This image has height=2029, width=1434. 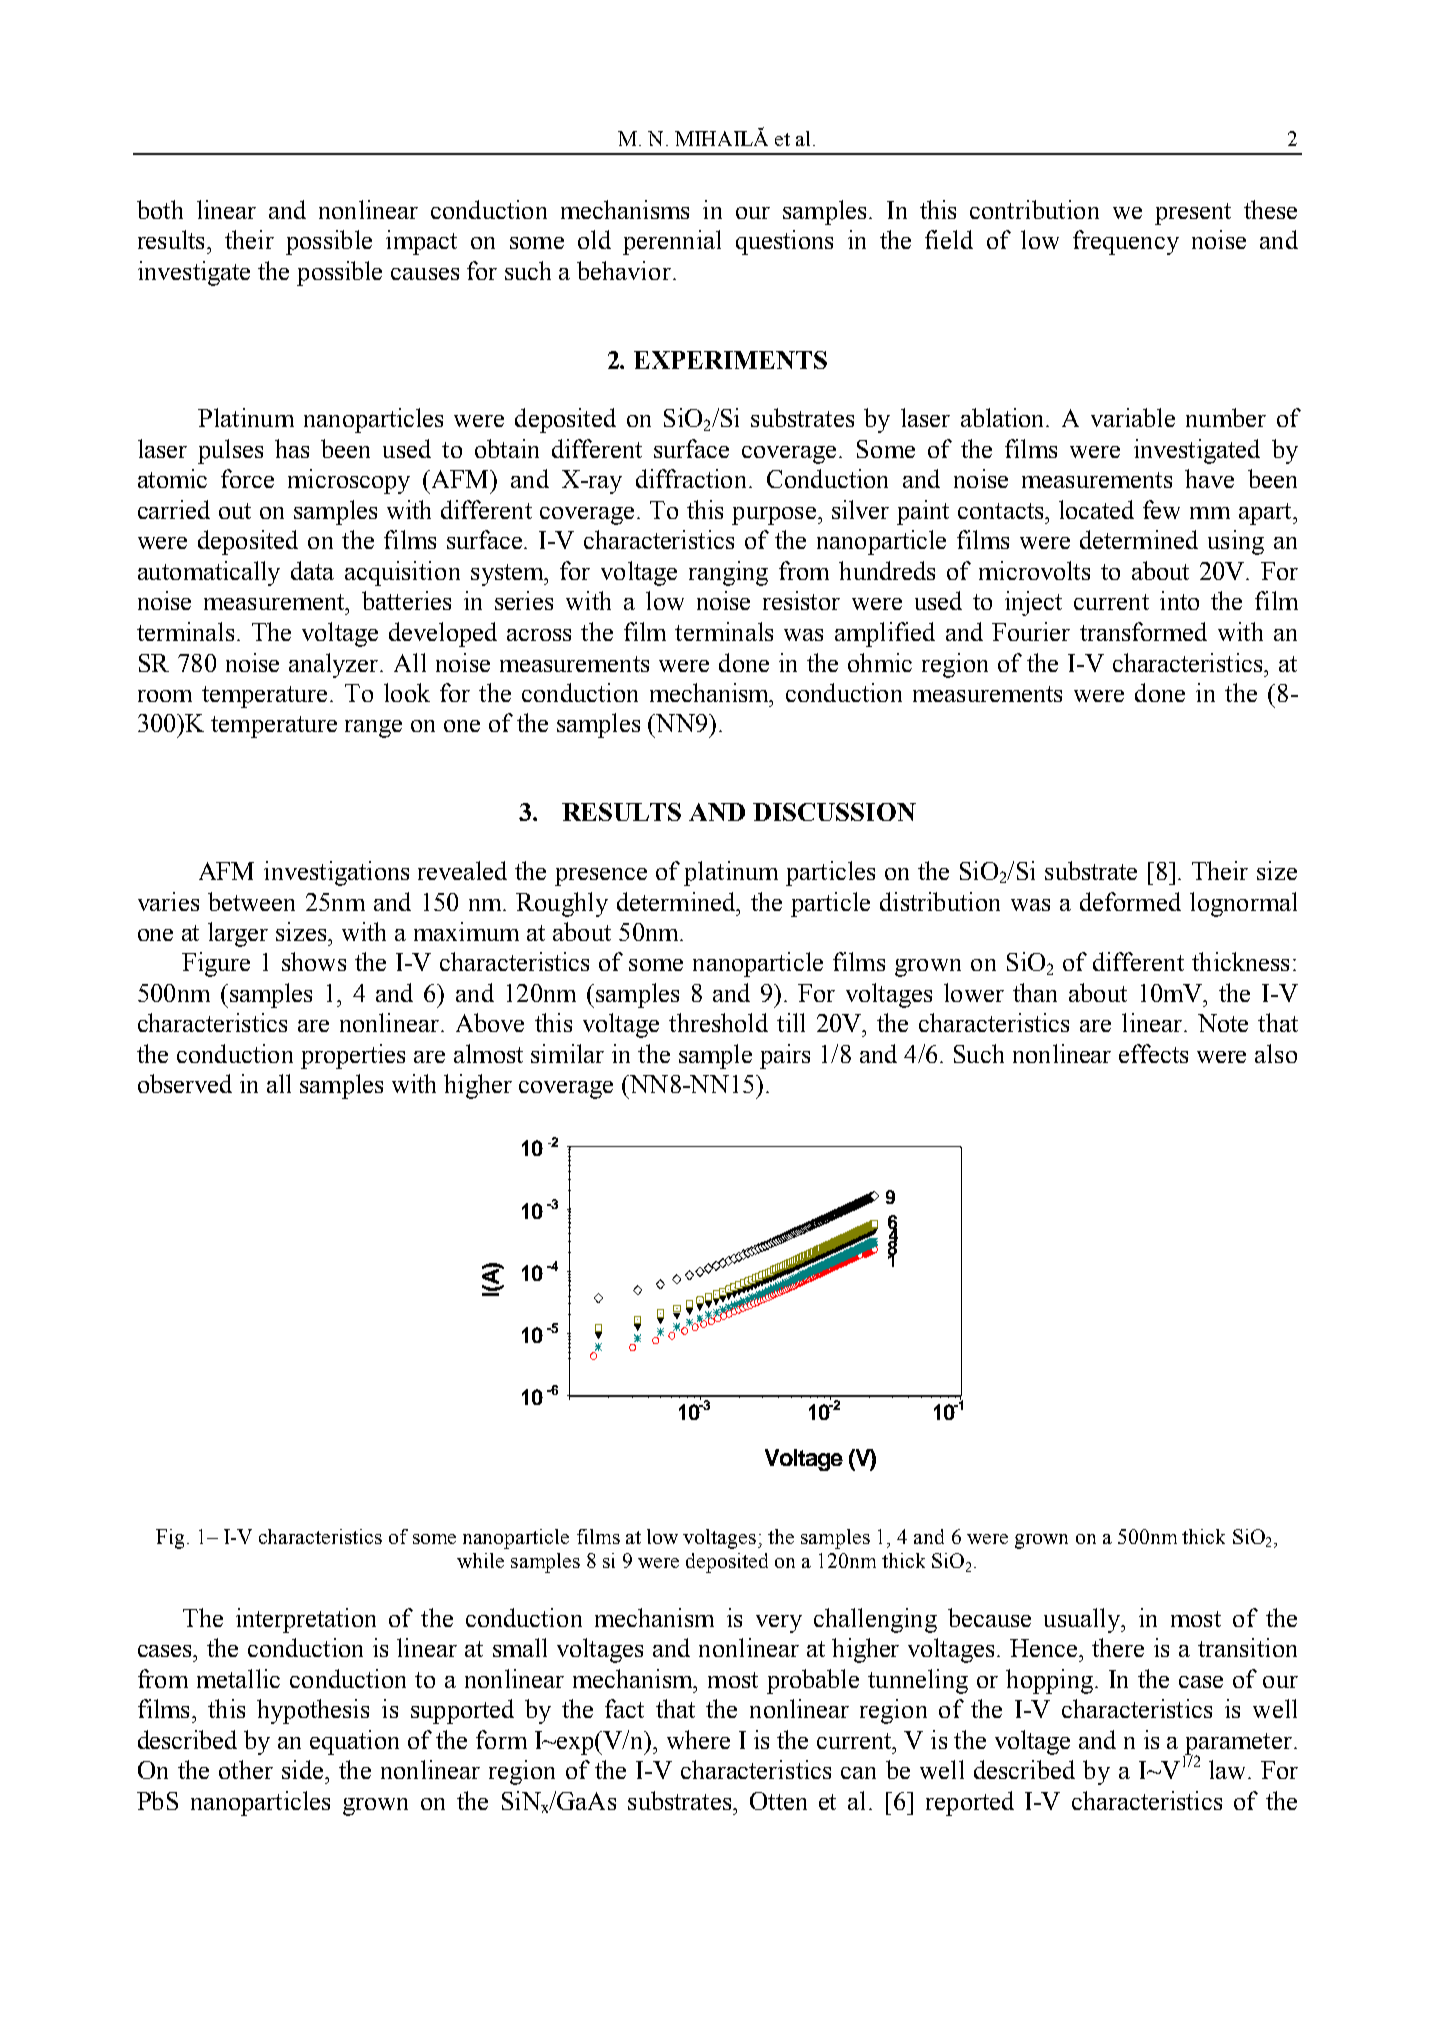 I want to click on side, so click(x=304, y=1769).
